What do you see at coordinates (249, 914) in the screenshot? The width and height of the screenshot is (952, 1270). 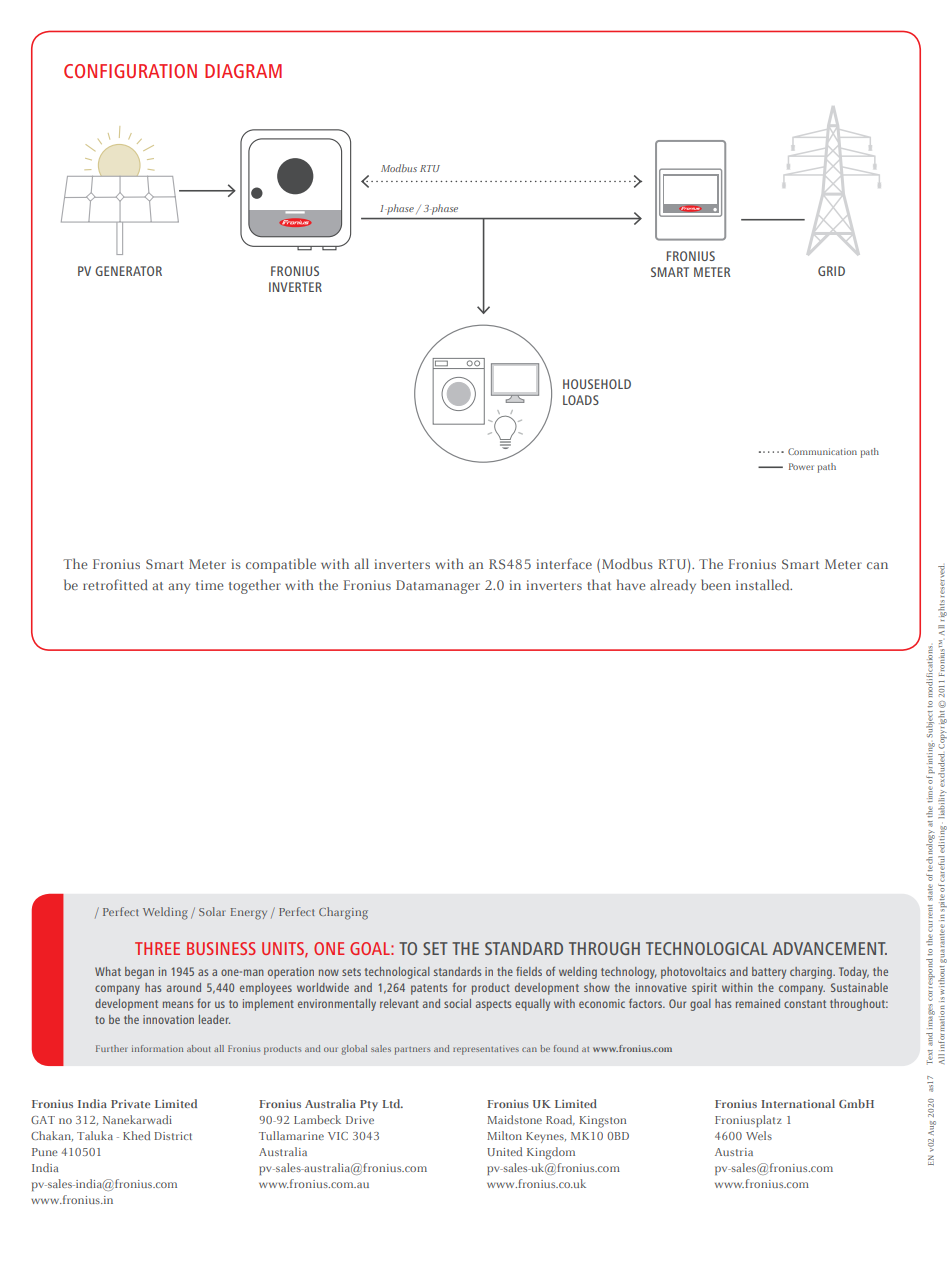 I see `Energy` at bounding box center [249, 914].
